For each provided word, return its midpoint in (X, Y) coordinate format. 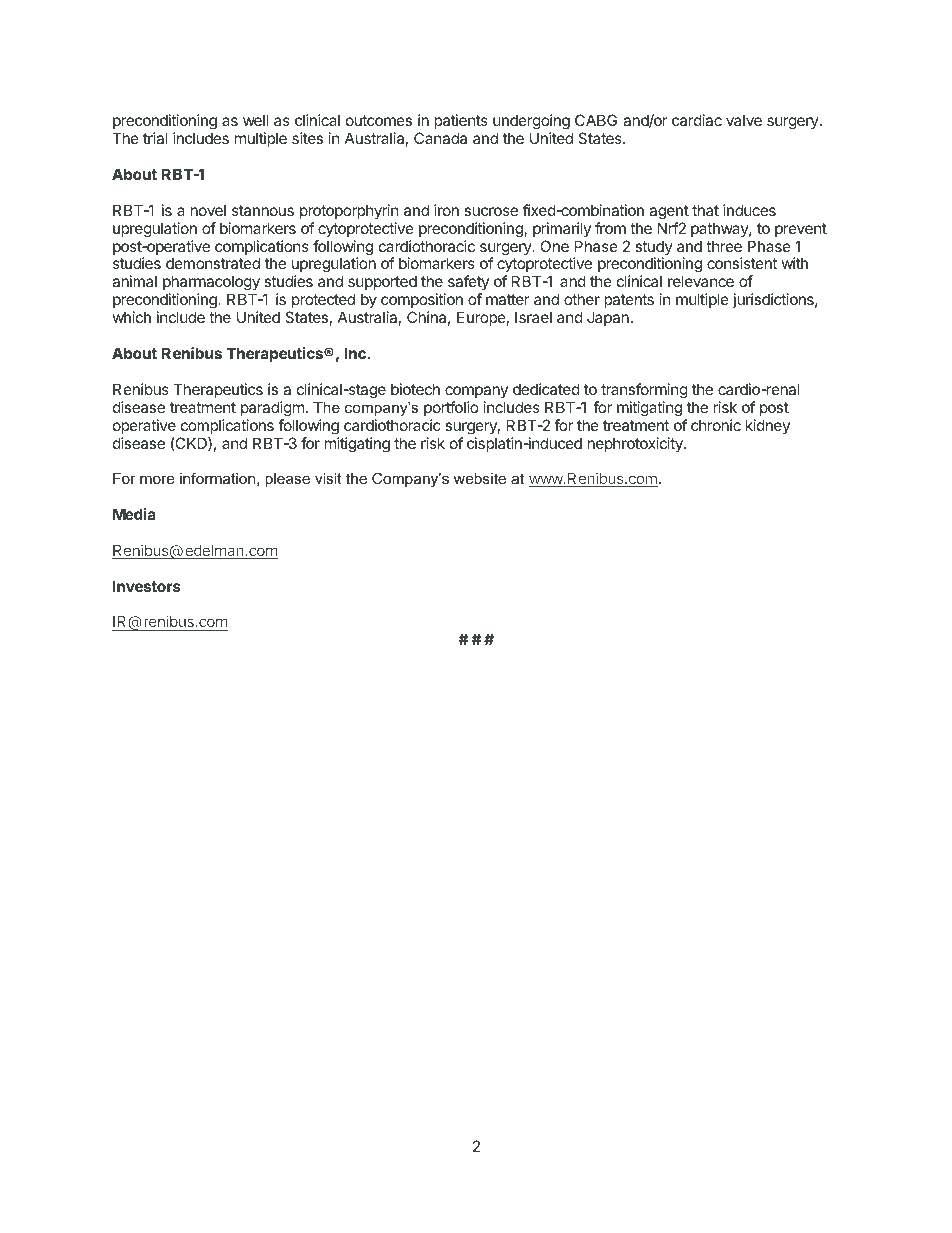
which (132, 317)
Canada (440, 138)
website (480, 478)
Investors (147, 586)
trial (155, 138)
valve (744, 120)
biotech (415, 389)
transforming (644, 391)
